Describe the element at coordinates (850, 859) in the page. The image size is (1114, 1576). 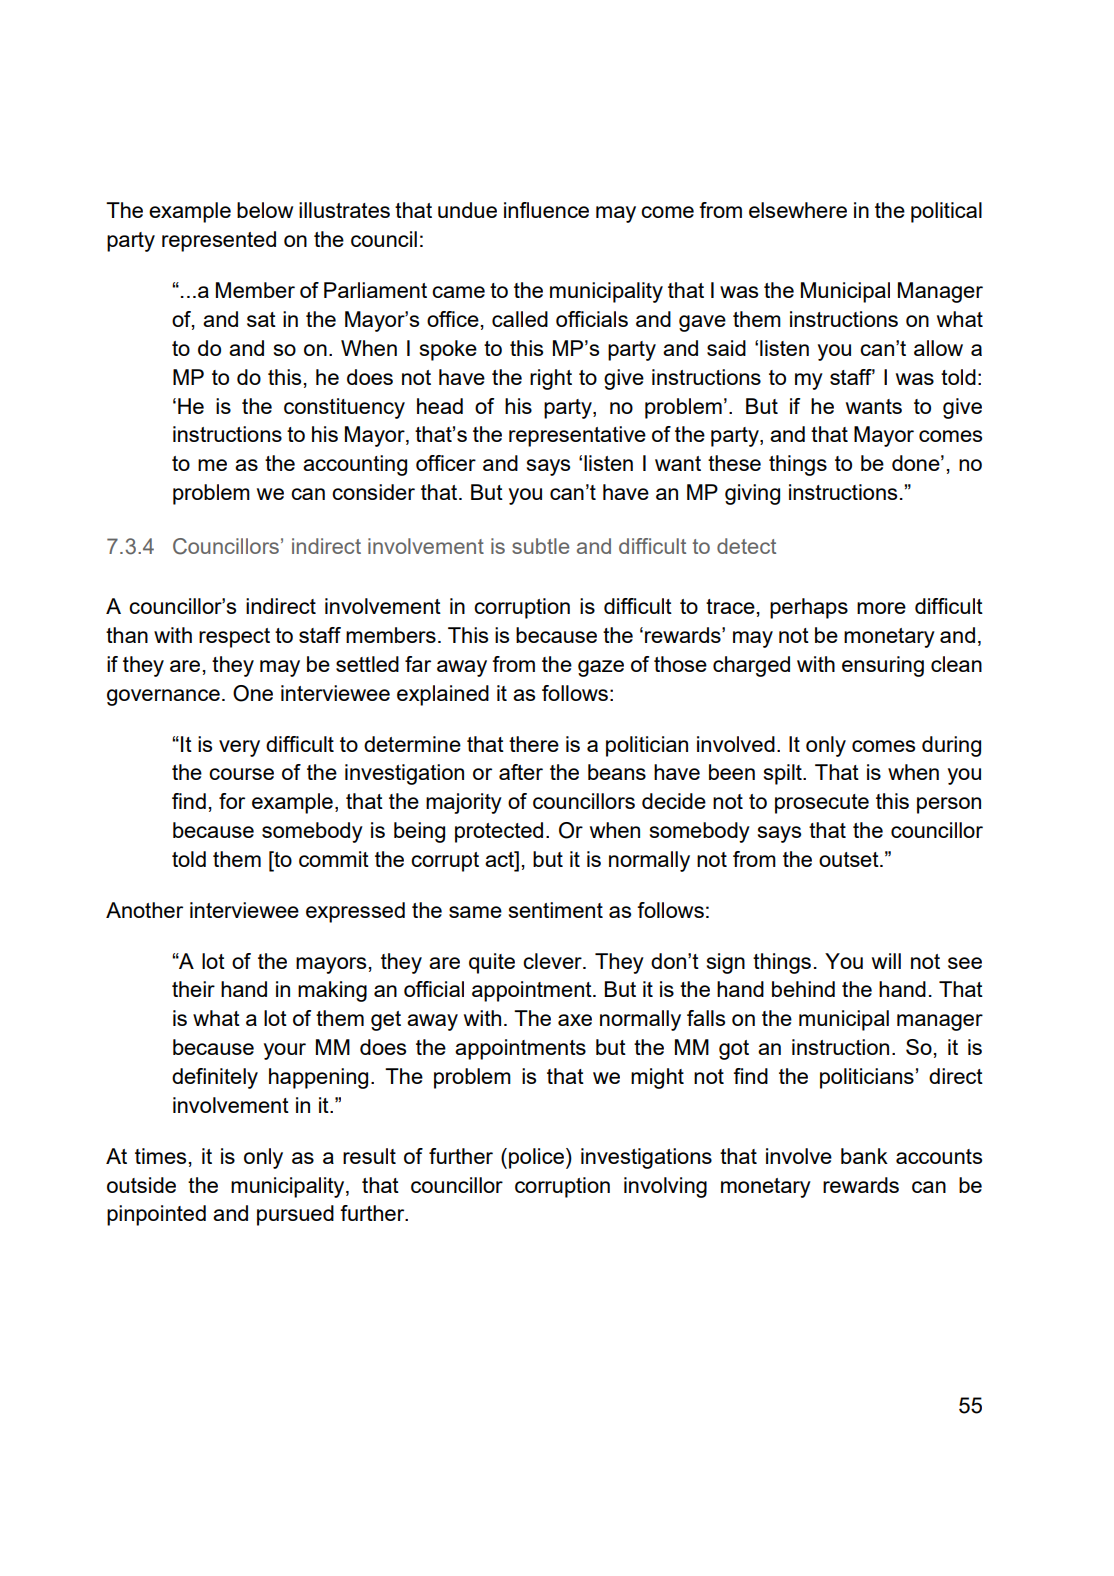
I see `outset` at that location.
